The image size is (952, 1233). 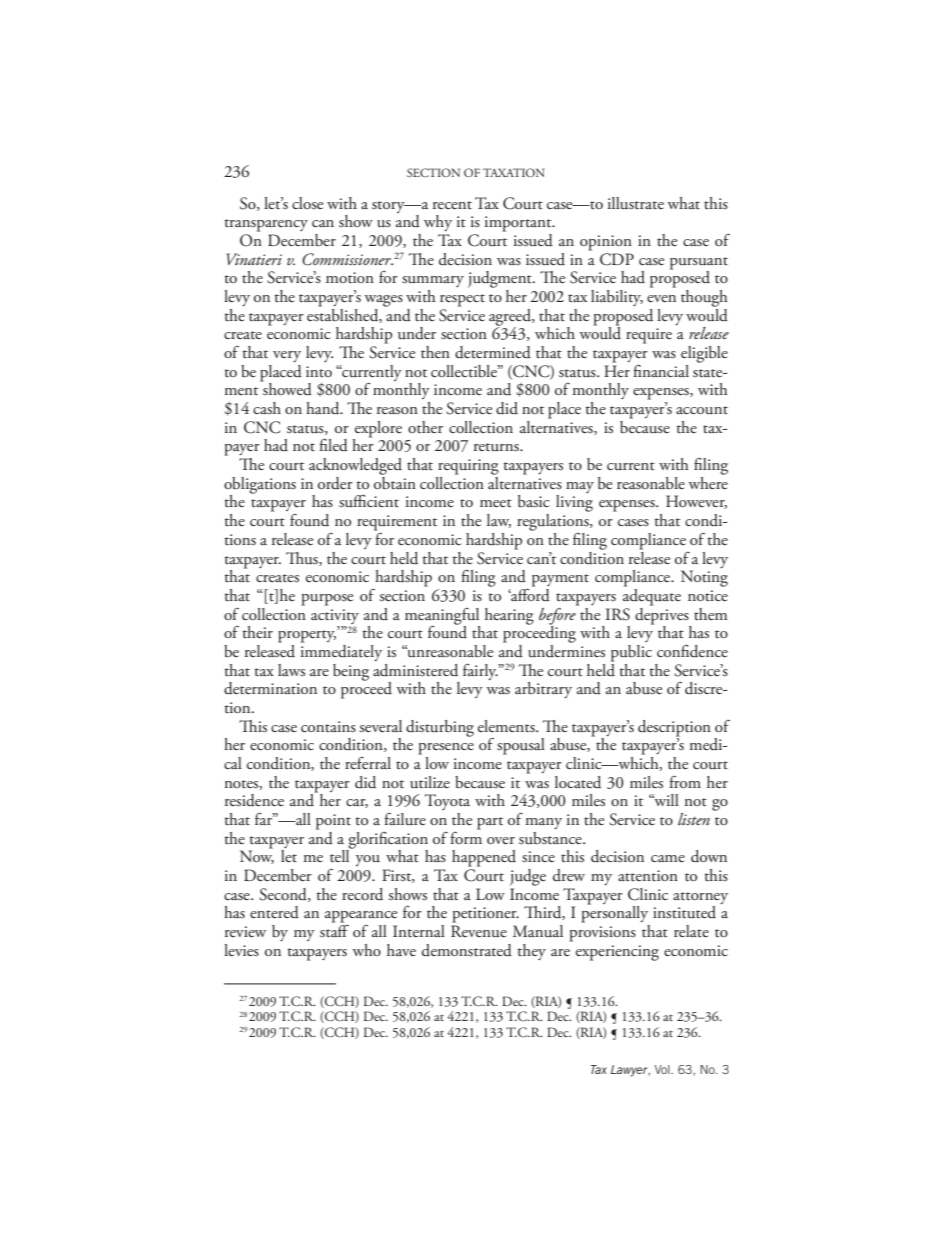 I want to click on levies, so click(x=241, y=950).
